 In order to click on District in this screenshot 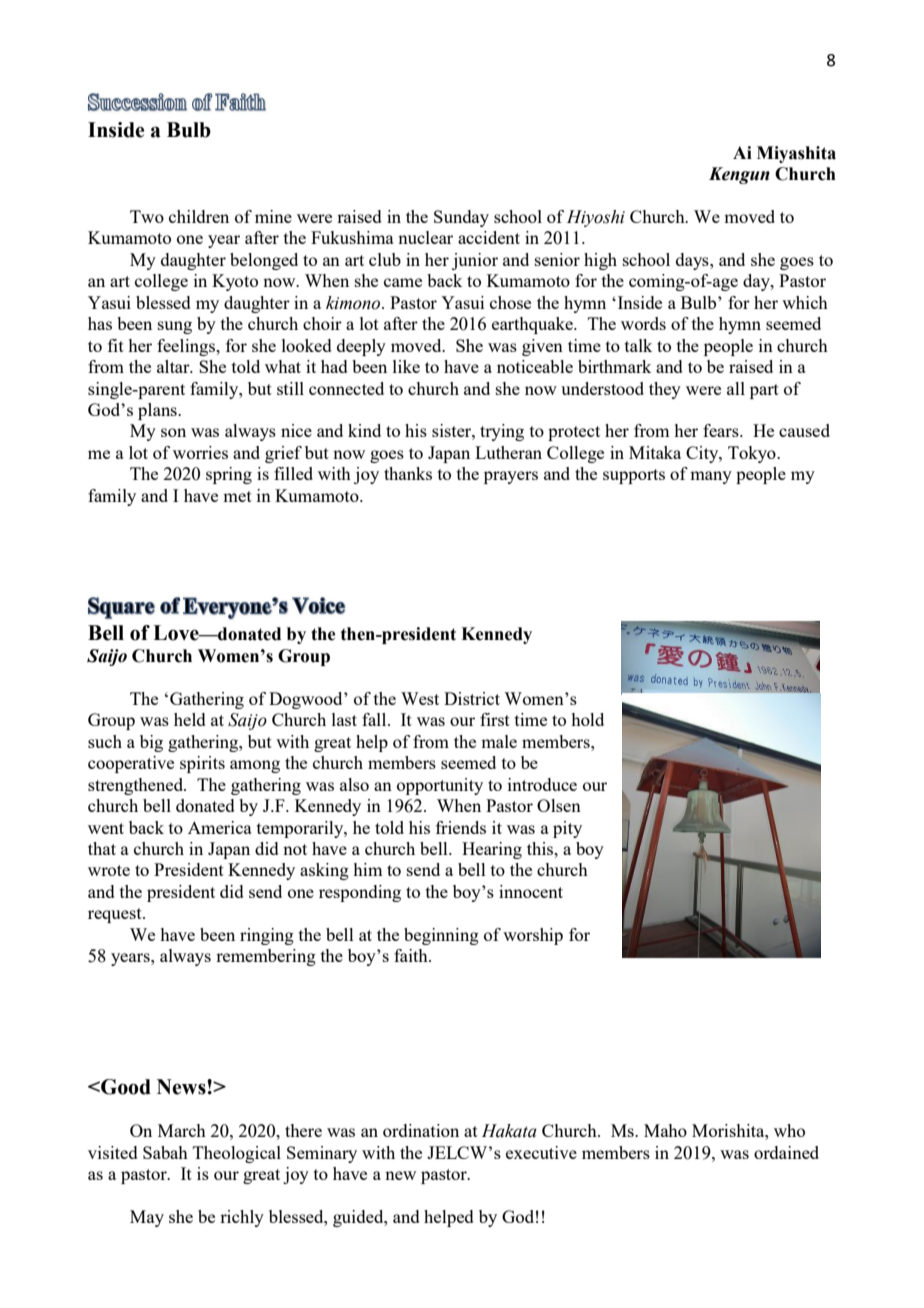, I will do `click(472, 698)`.
